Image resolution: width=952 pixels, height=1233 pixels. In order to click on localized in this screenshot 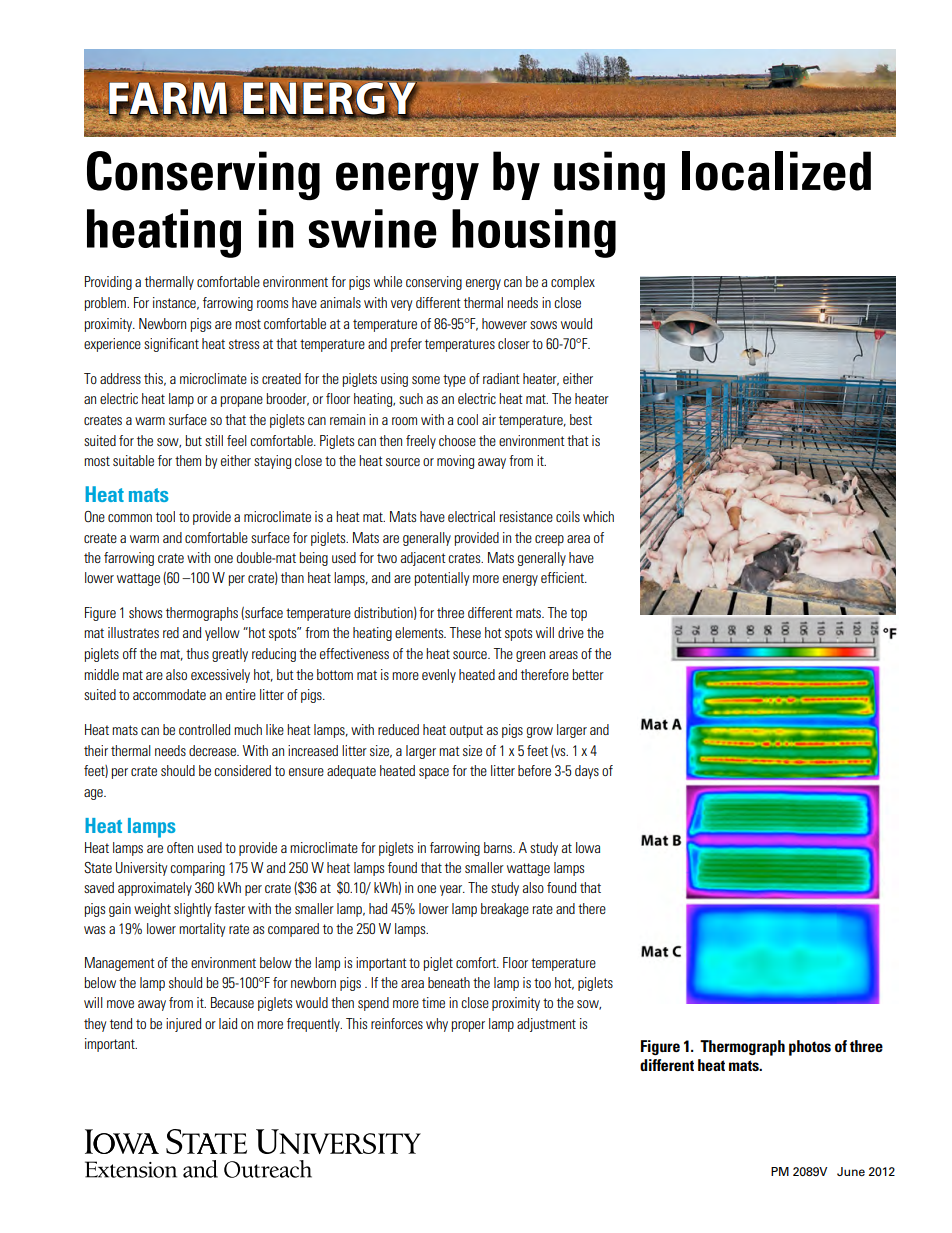, I will do `click(776, 171)`.
